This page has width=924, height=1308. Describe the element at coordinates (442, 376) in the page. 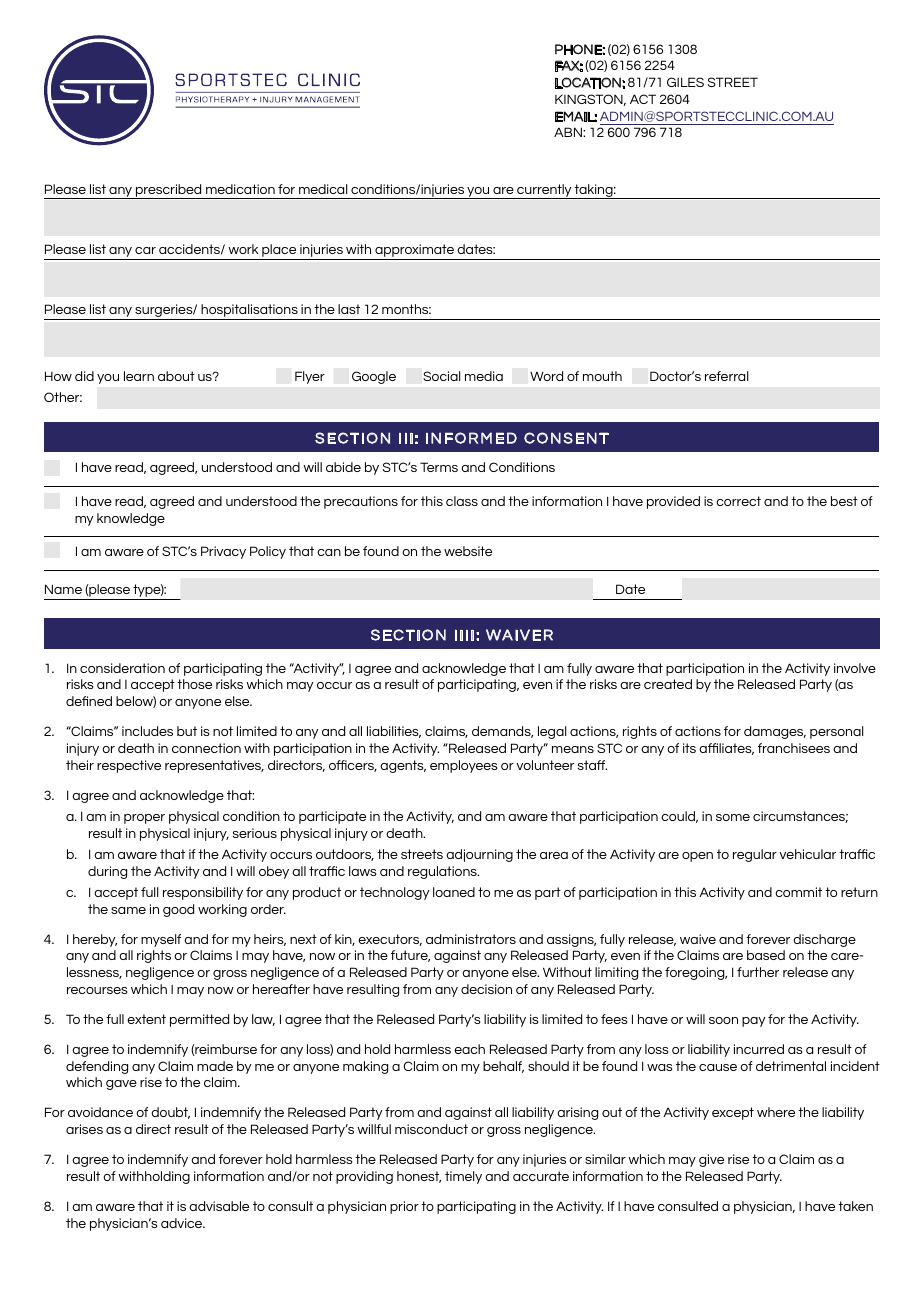

I see `Social` at that location.
